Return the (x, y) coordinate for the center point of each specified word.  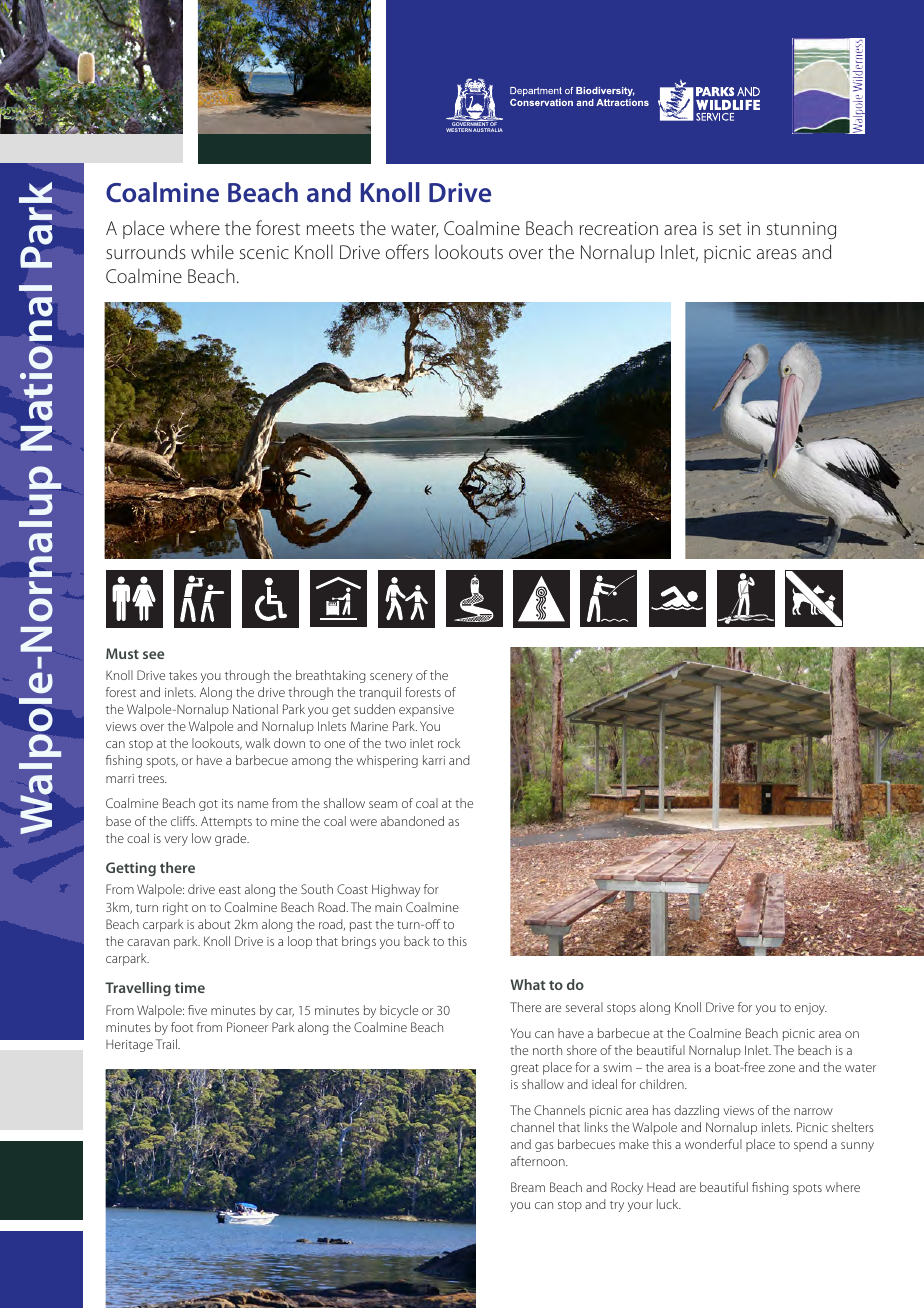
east (230, 890)
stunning (801, 230)
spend (810, 1145)
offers (407, 251)
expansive (426, 711)
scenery (391, 678)
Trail (167, 1044)
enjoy (811, 1009)
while (212, 251)
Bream (528, 1187)
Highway (396, 890)
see (153, 655)
